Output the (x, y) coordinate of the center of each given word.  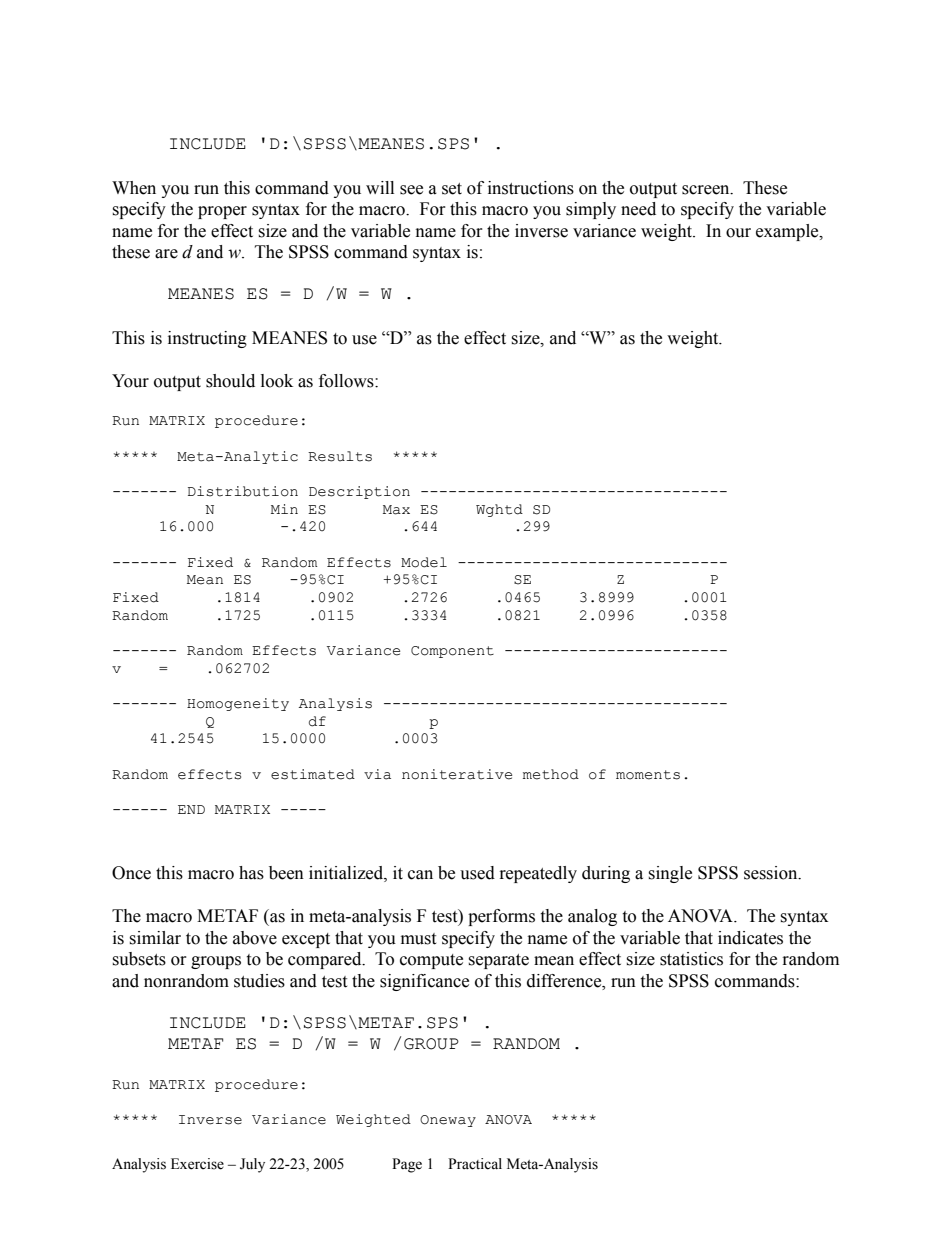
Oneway (448, 1121)
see (411, 190)
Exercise (197, 1164)
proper (222, 212)
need (638, 209)
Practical (475, 1164)
